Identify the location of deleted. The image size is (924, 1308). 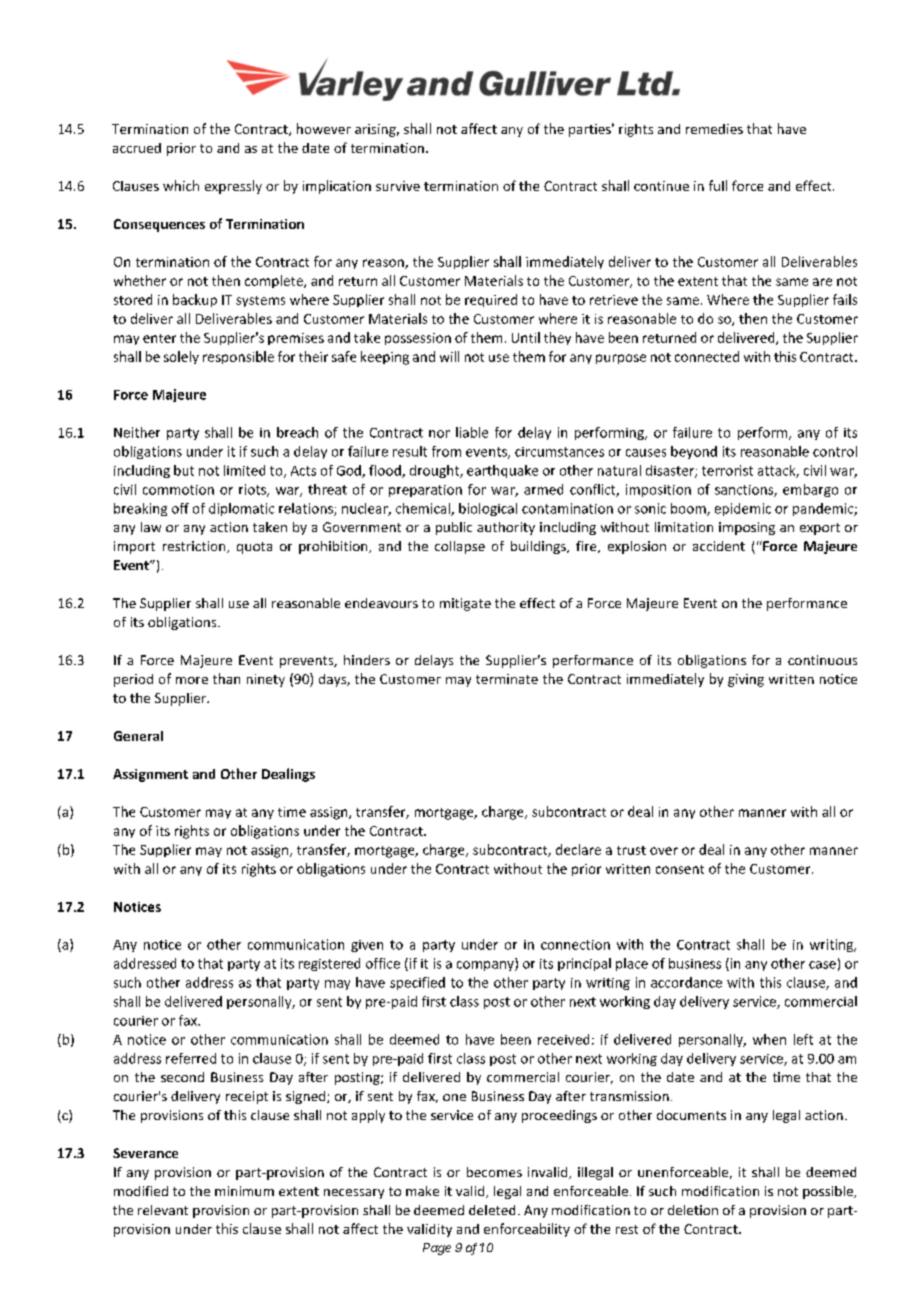
(492, 1210).
